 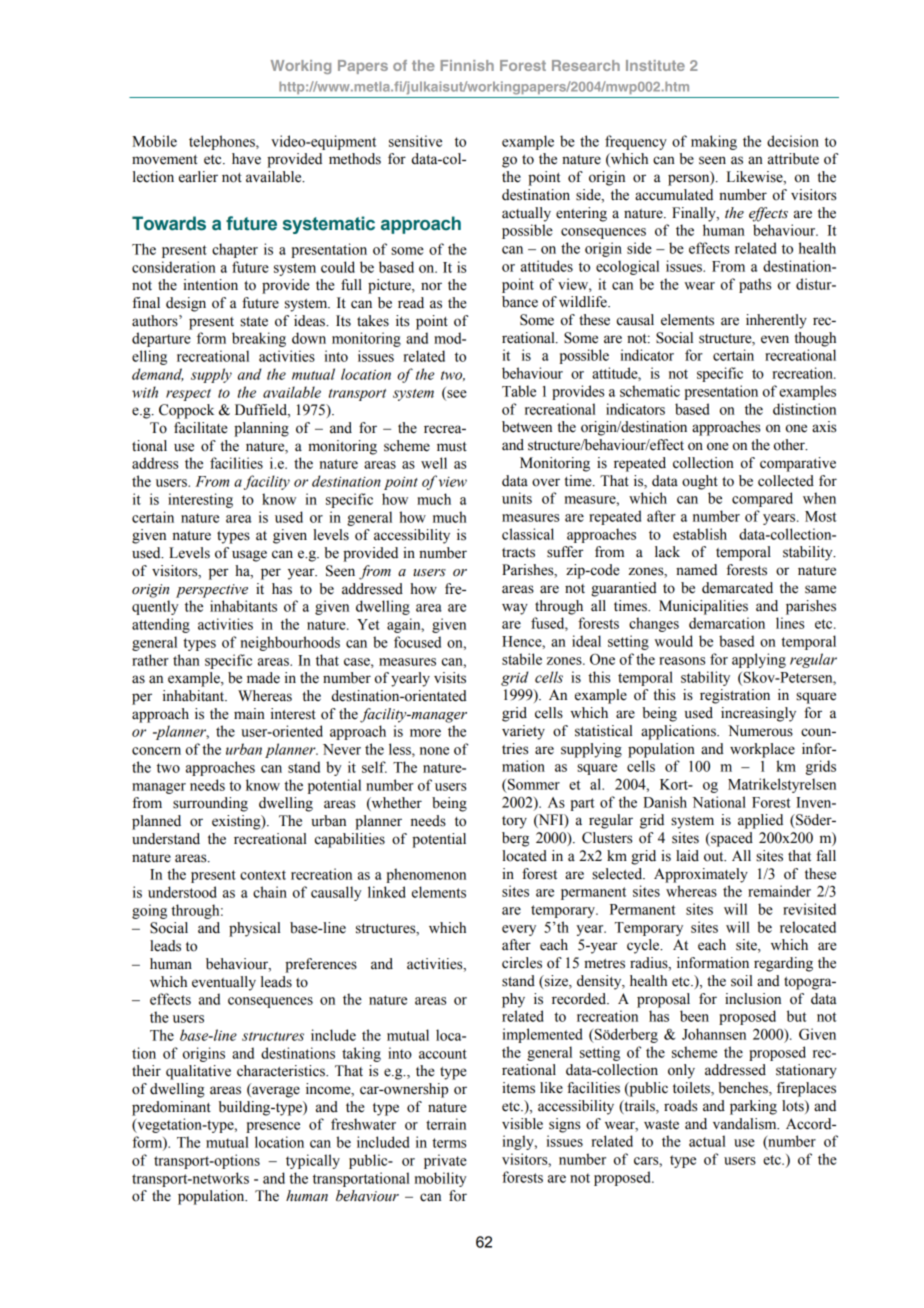 What do you see at coordinates (467, 65) in the document?
I see `Finnish` at bounding box center [467, 65].
